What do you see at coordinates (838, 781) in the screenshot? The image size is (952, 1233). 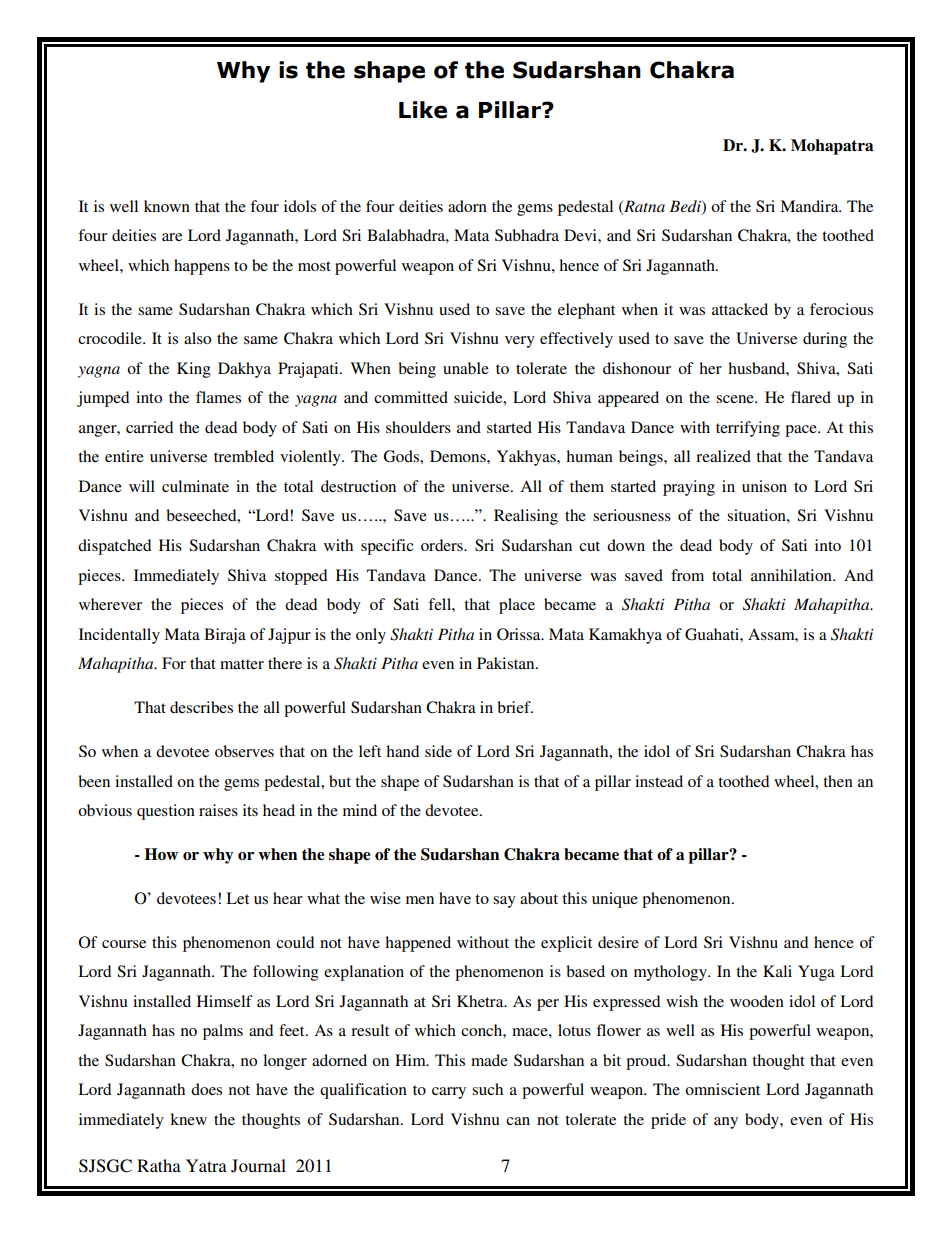 I see `then` at bounding box center [838, 781].
